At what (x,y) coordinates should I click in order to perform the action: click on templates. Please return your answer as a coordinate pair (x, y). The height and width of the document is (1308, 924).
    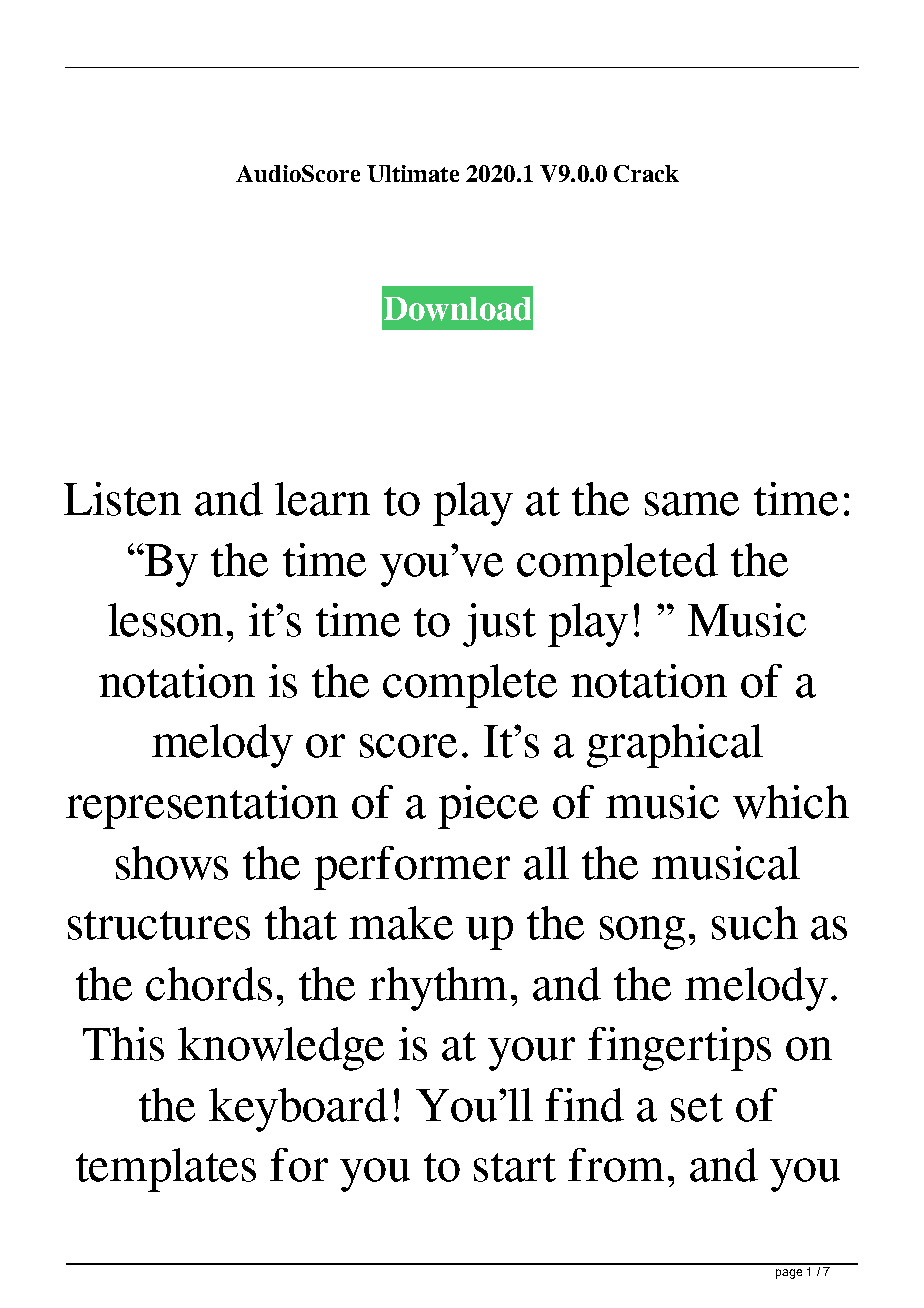
    Looking at the image, I should click on (166, 1170).
